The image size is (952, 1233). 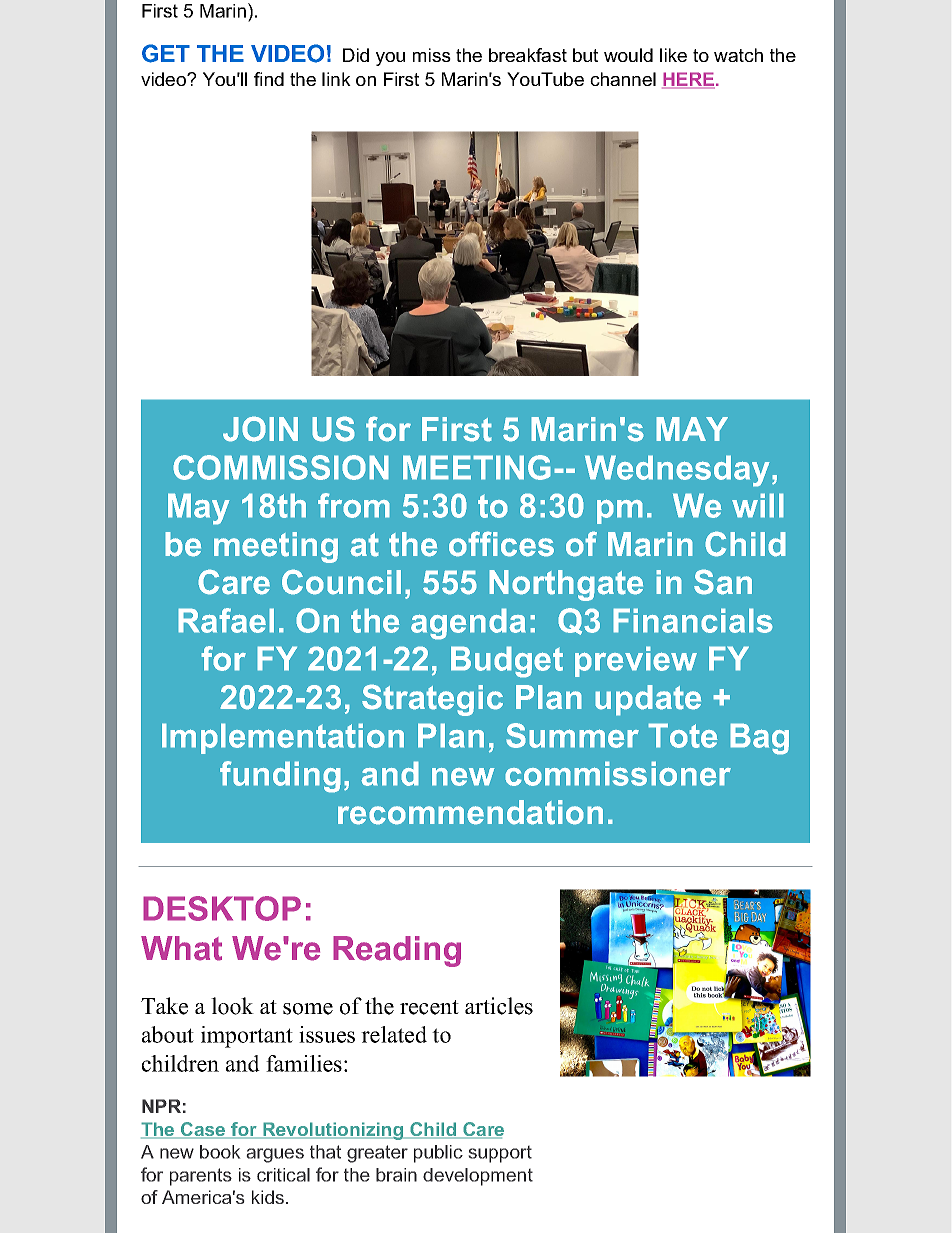 I want to click on support, so click(x=500, y=1154).
